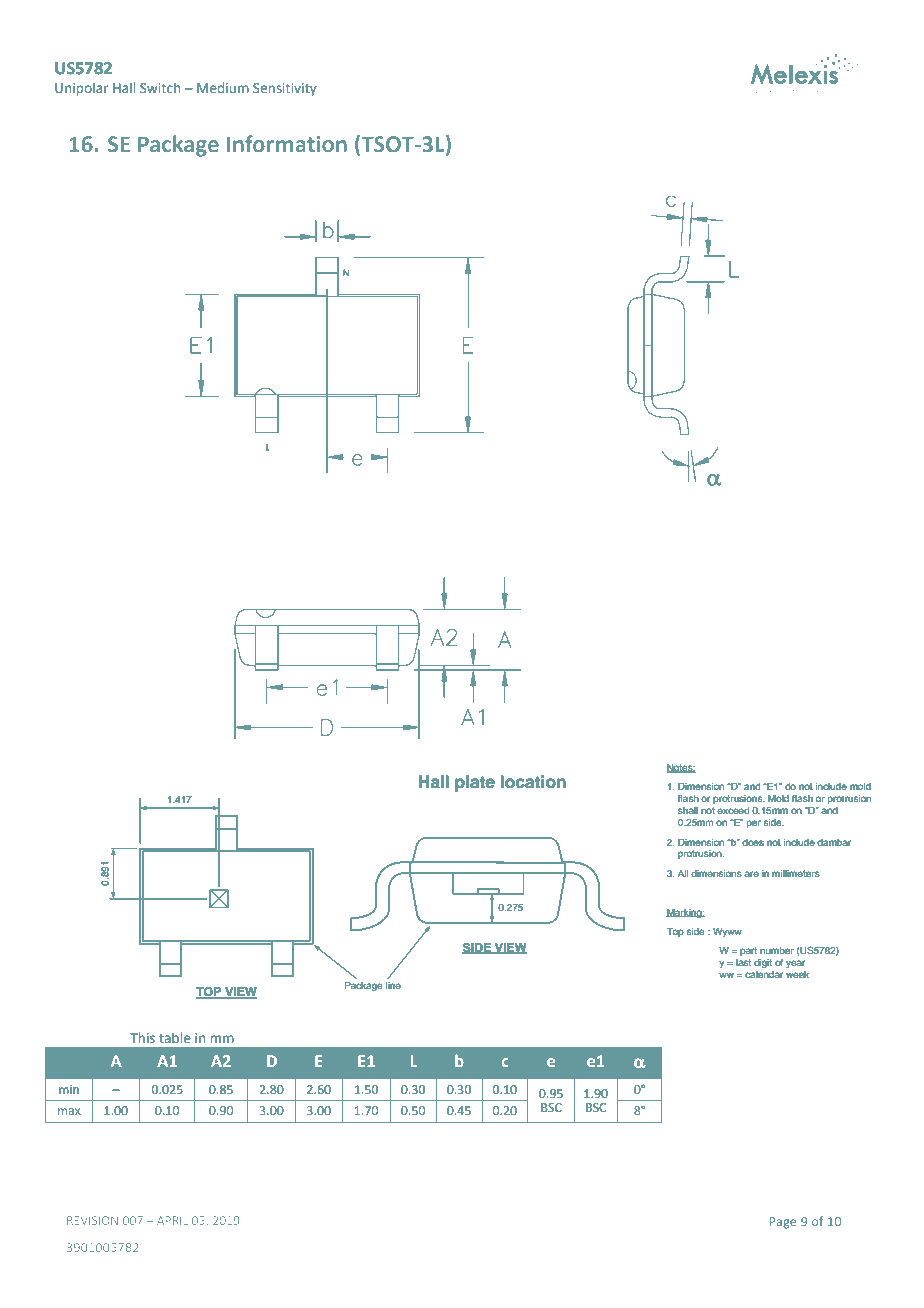  I want to click on does, so click(753, 842).
